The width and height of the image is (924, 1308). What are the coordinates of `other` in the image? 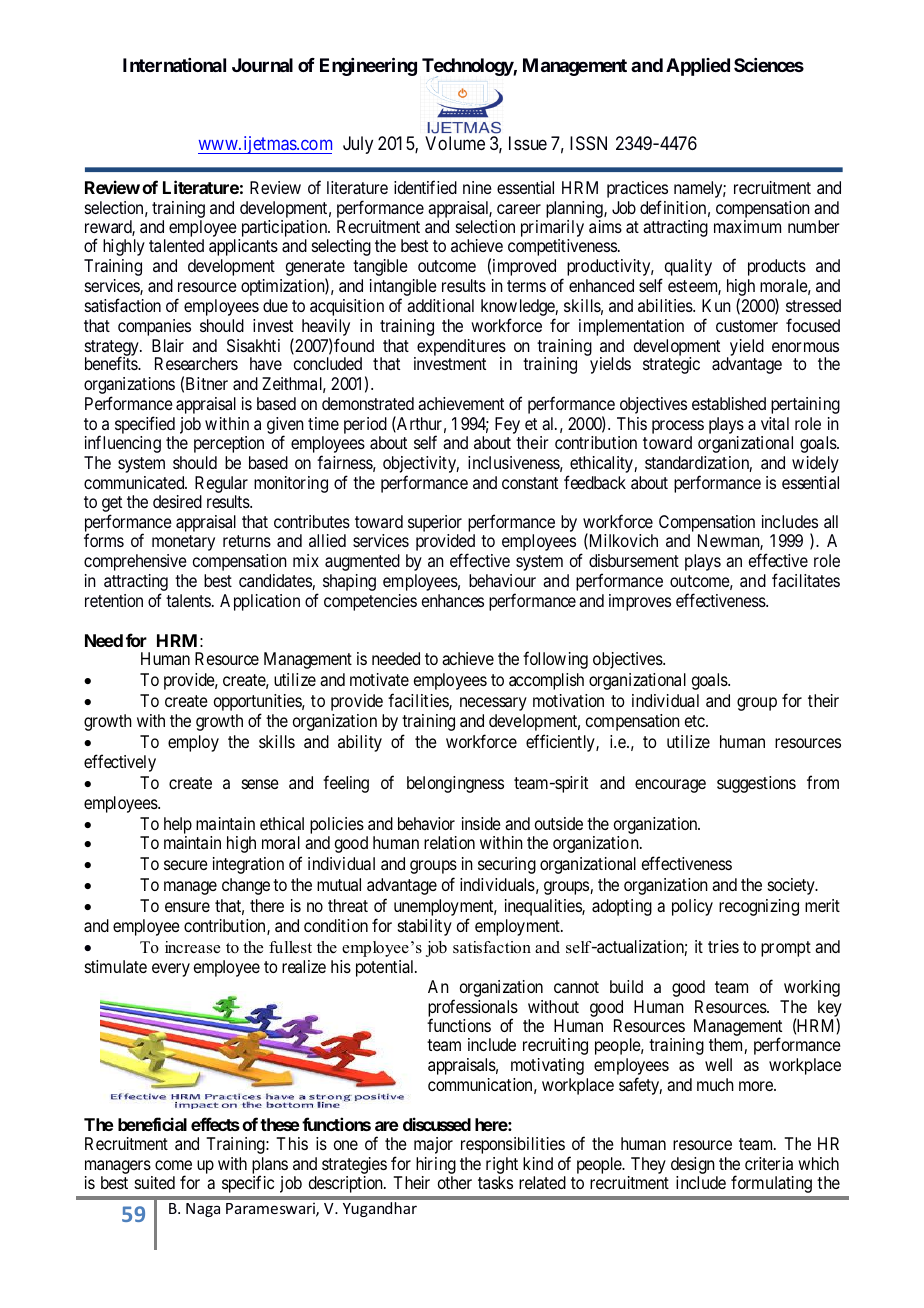 It's located at (455, 1182).
